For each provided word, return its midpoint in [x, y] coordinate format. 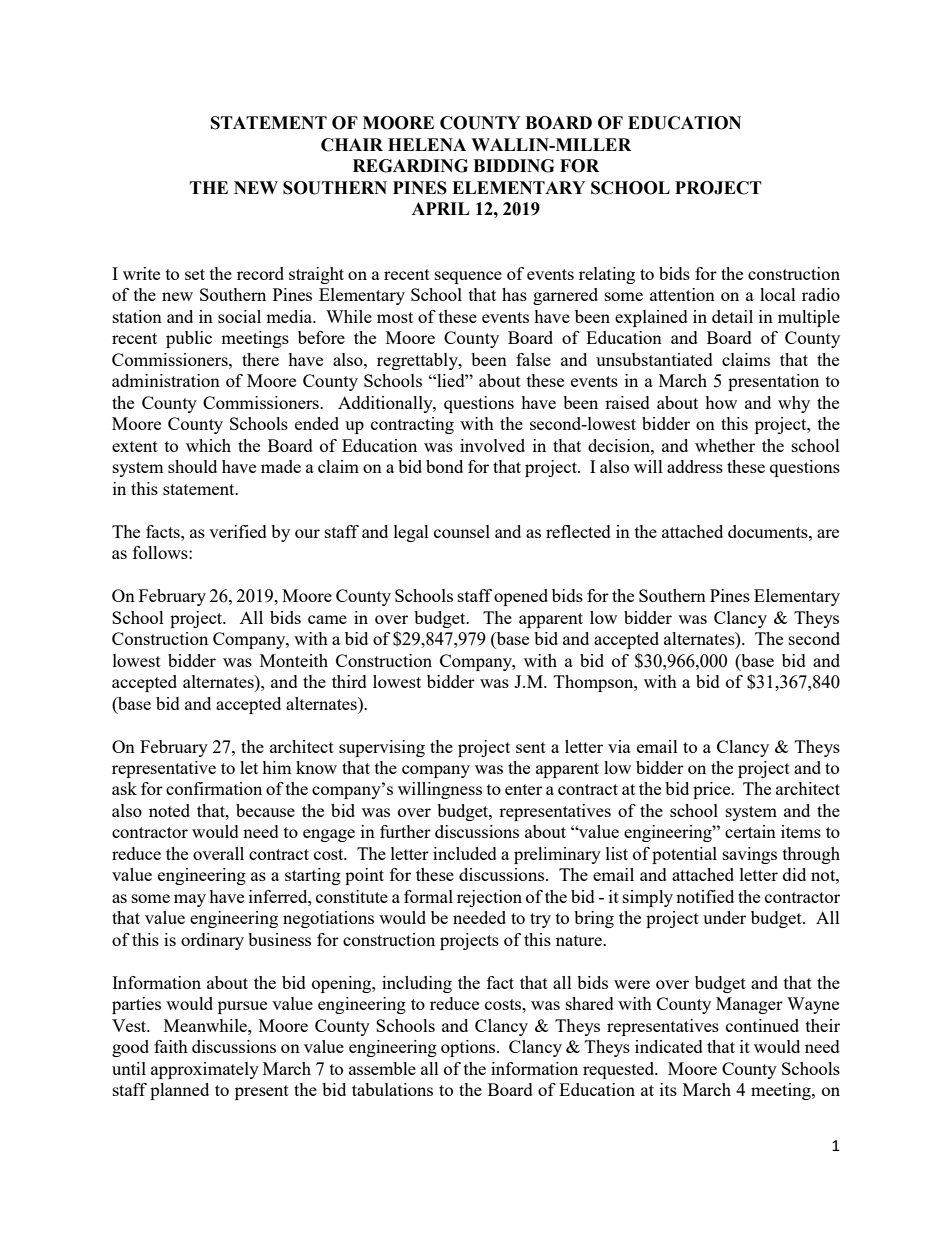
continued [762, 1025]
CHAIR [352, 145]
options [469, 1048]
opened [521, 597]
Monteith [294, 660]
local [778, 294]
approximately [205, 1070]
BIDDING [513, 166]
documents [769, 531]
